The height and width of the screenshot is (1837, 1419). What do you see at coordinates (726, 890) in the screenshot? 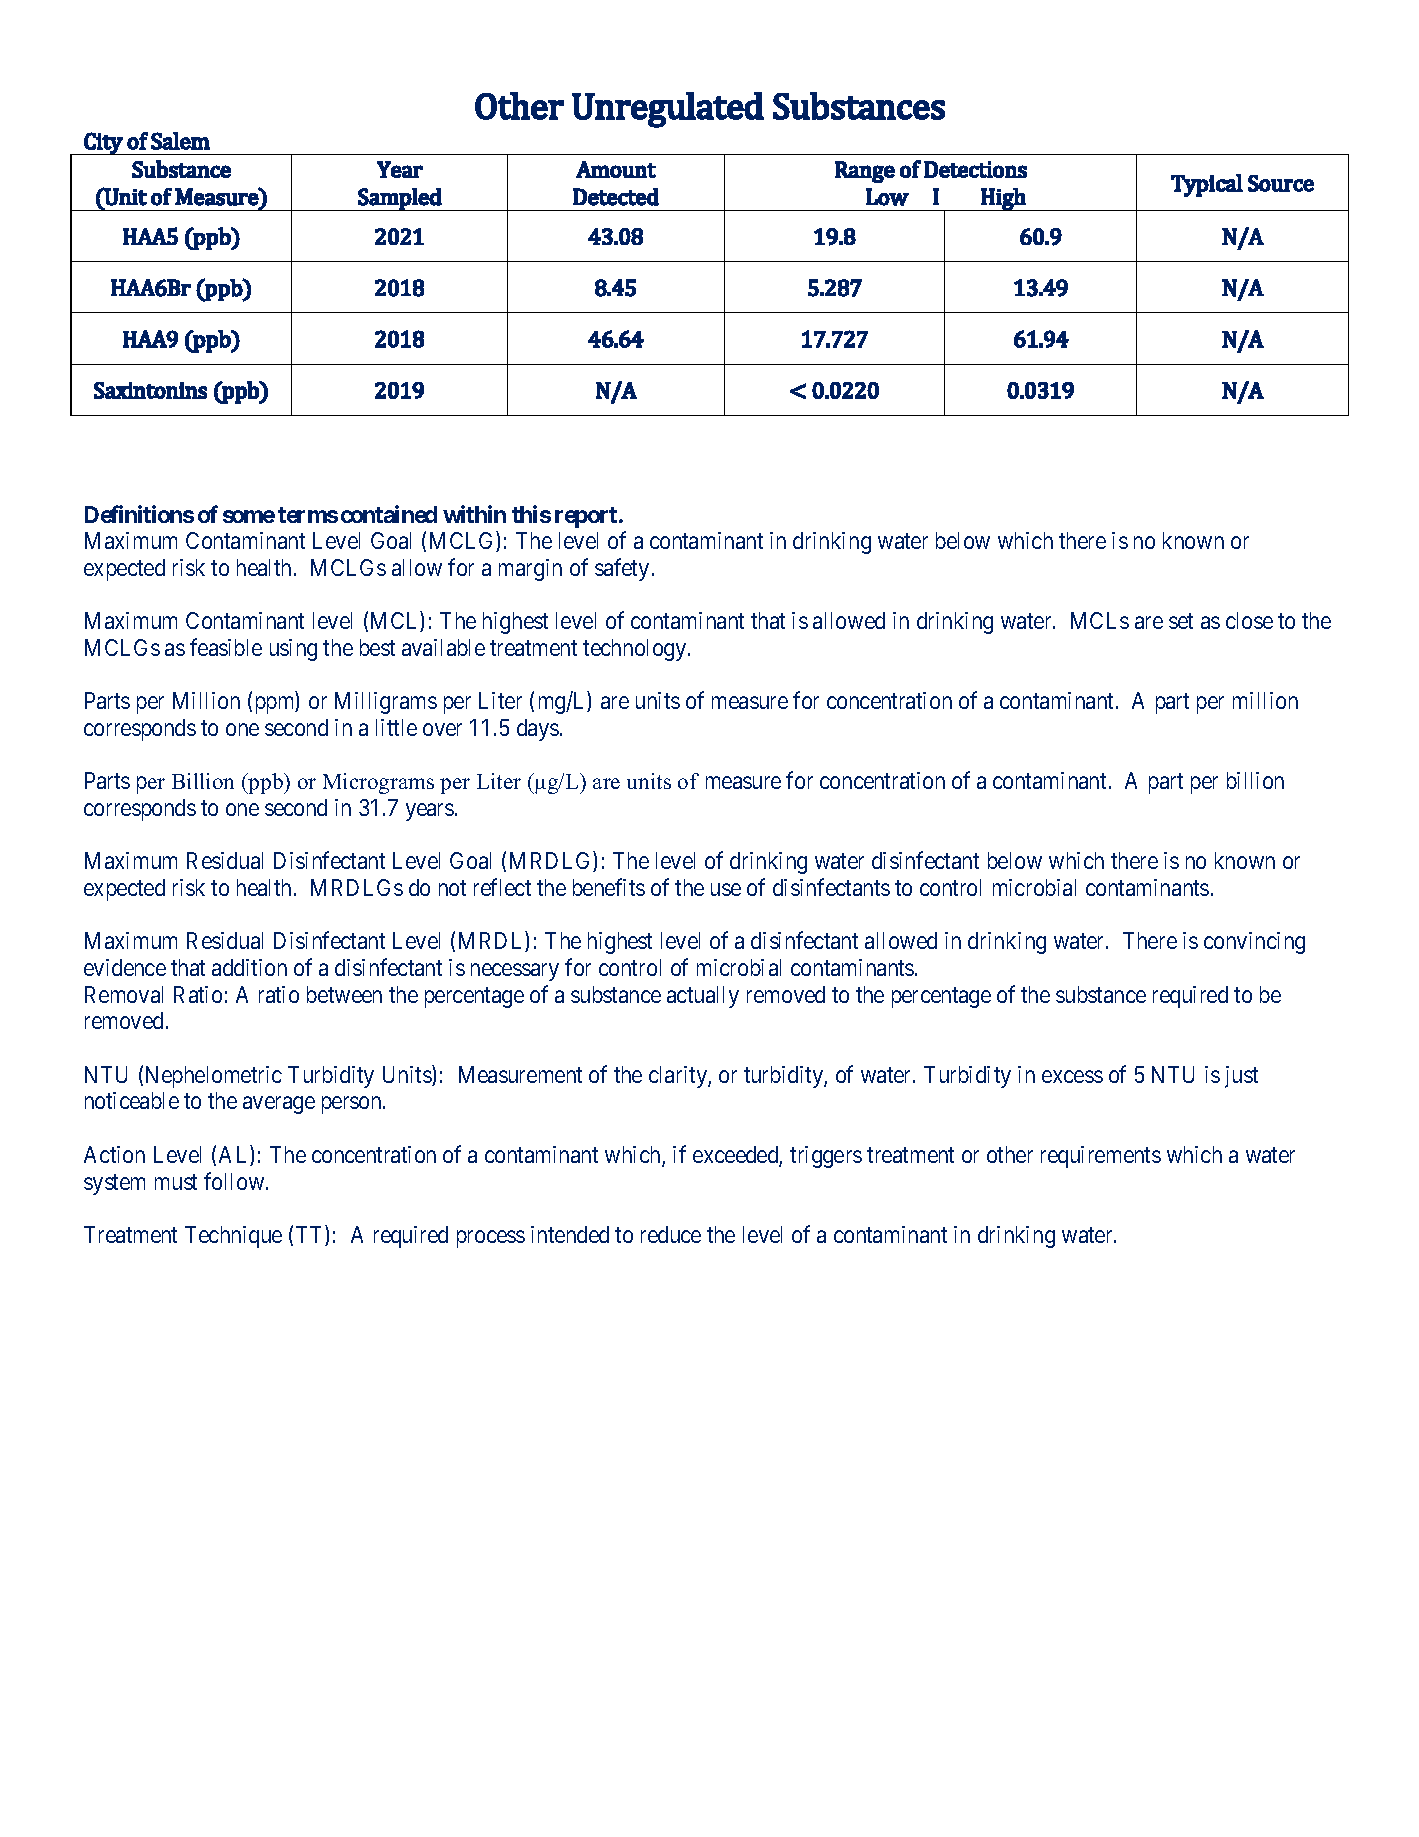
I see `use` at bounding box center [726, 890].
